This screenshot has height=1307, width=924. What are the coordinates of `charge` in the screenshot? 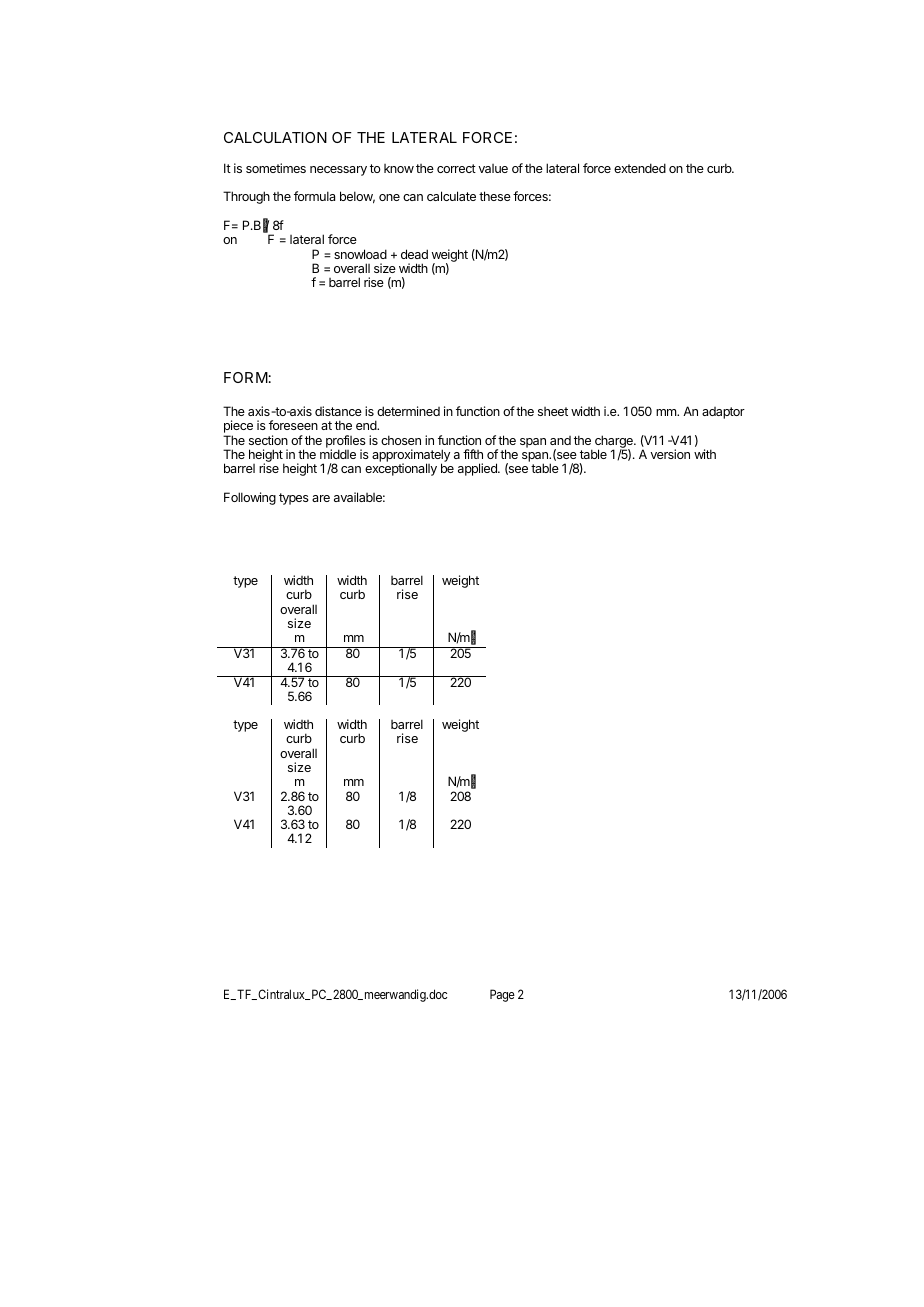 It's located at (615, 443).
